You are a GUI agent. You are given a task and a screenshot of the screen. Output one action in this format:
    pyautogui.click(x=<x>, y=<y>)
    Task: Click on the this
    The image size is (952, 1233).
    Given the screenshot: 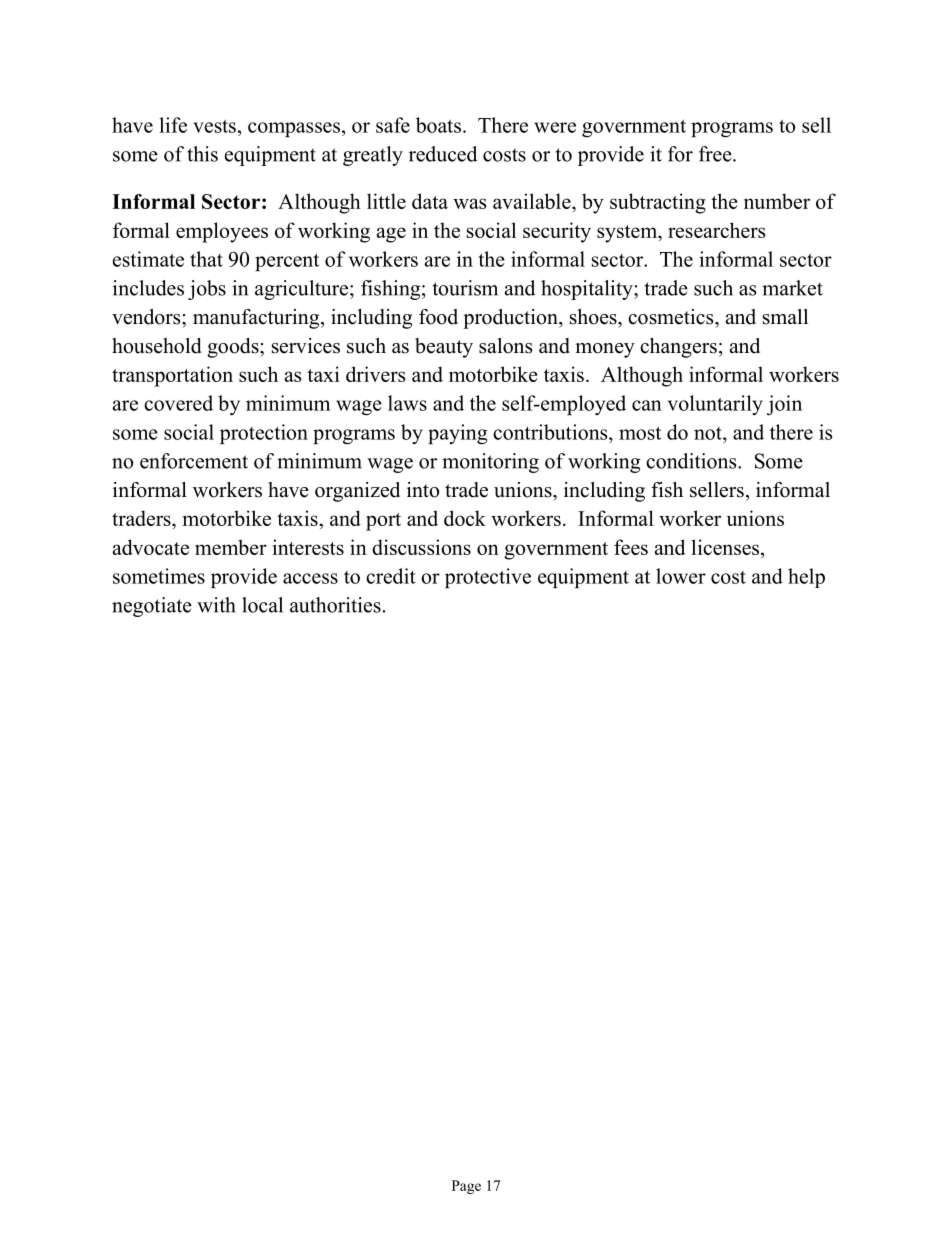 What is the action you would take?
    pyautogui.click(x=202, y=154)
